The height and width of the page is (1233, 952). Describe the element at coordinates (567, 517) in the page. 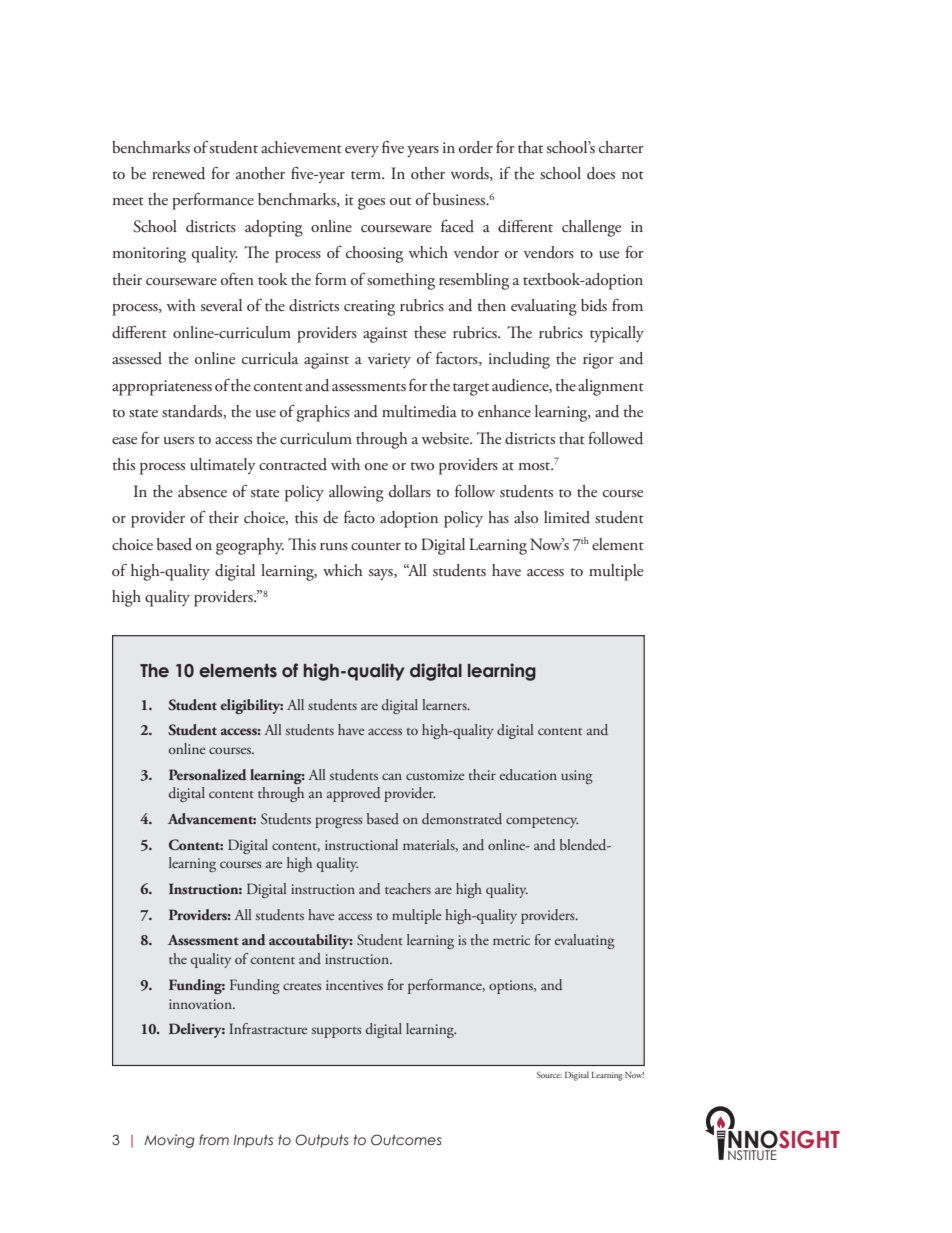

I see `limited` at that location.
